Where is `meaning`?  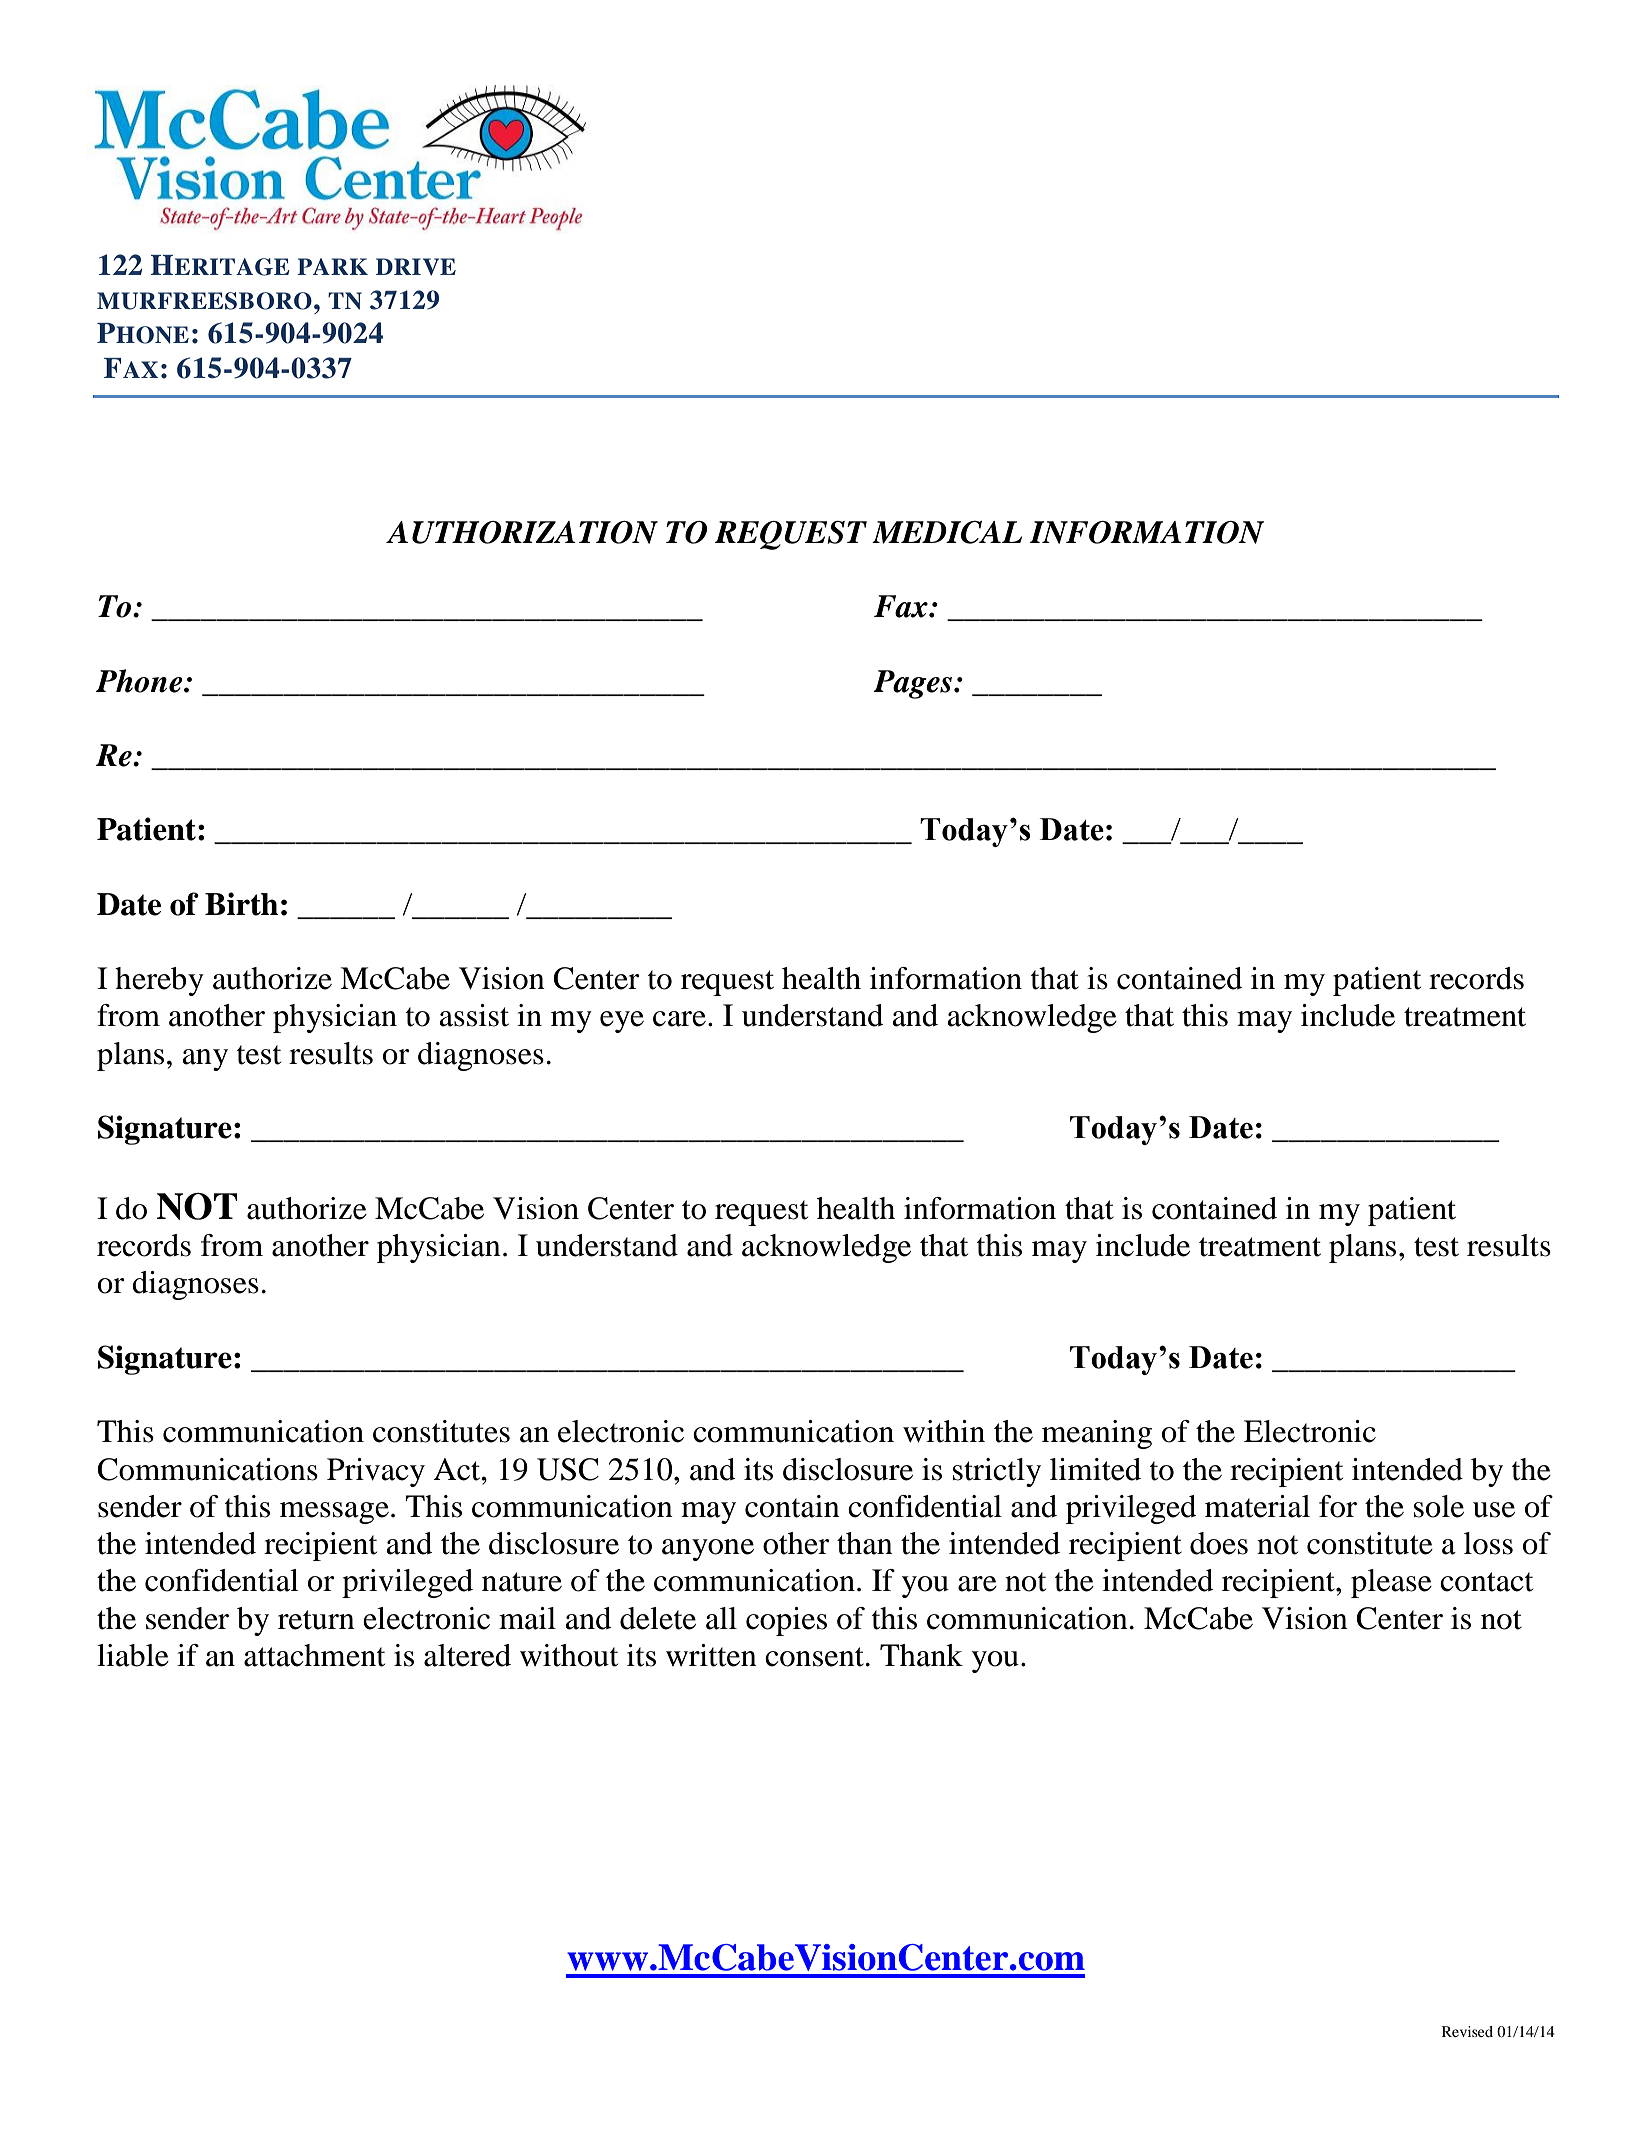 meaning is located at coordinates (1097, 1434).
